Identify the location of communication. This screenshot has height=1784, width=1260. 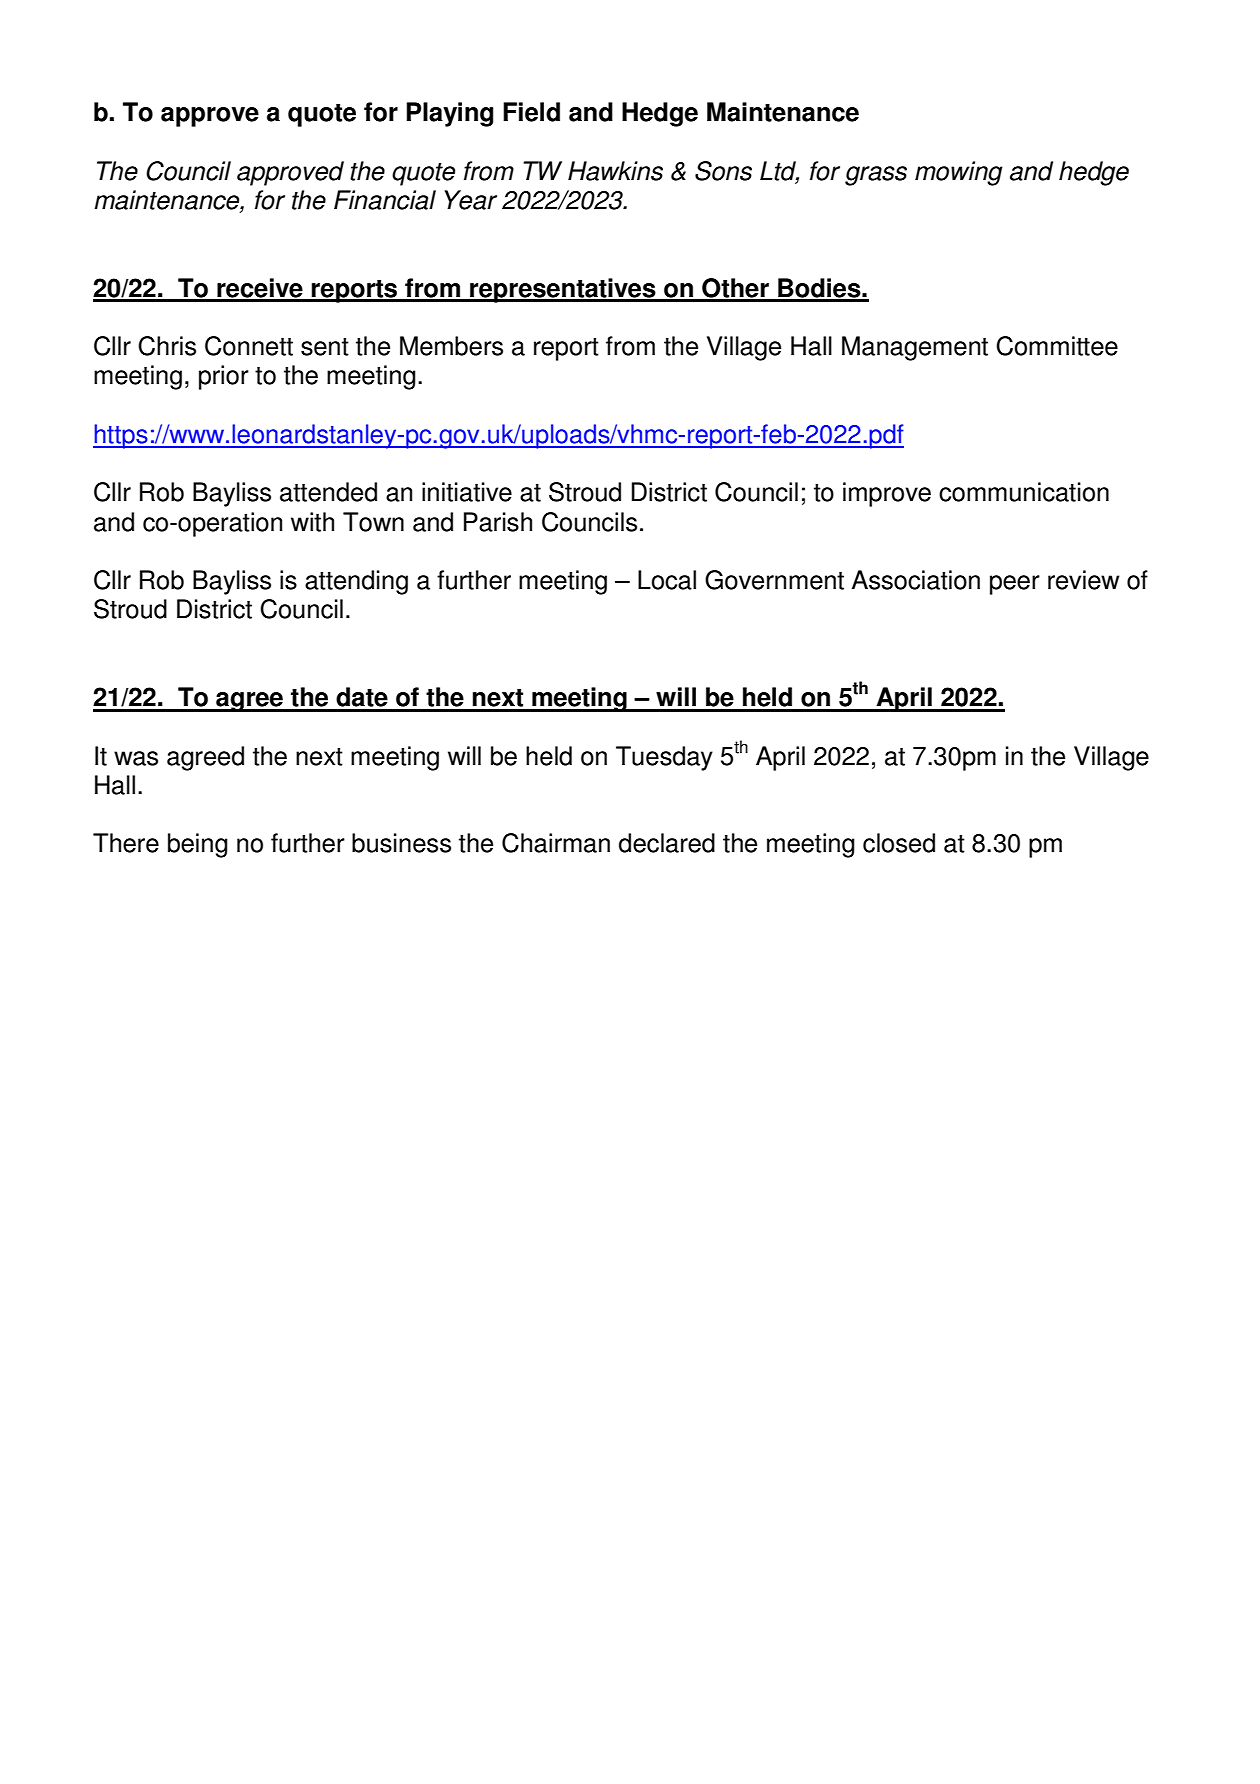
(1024, 492).
